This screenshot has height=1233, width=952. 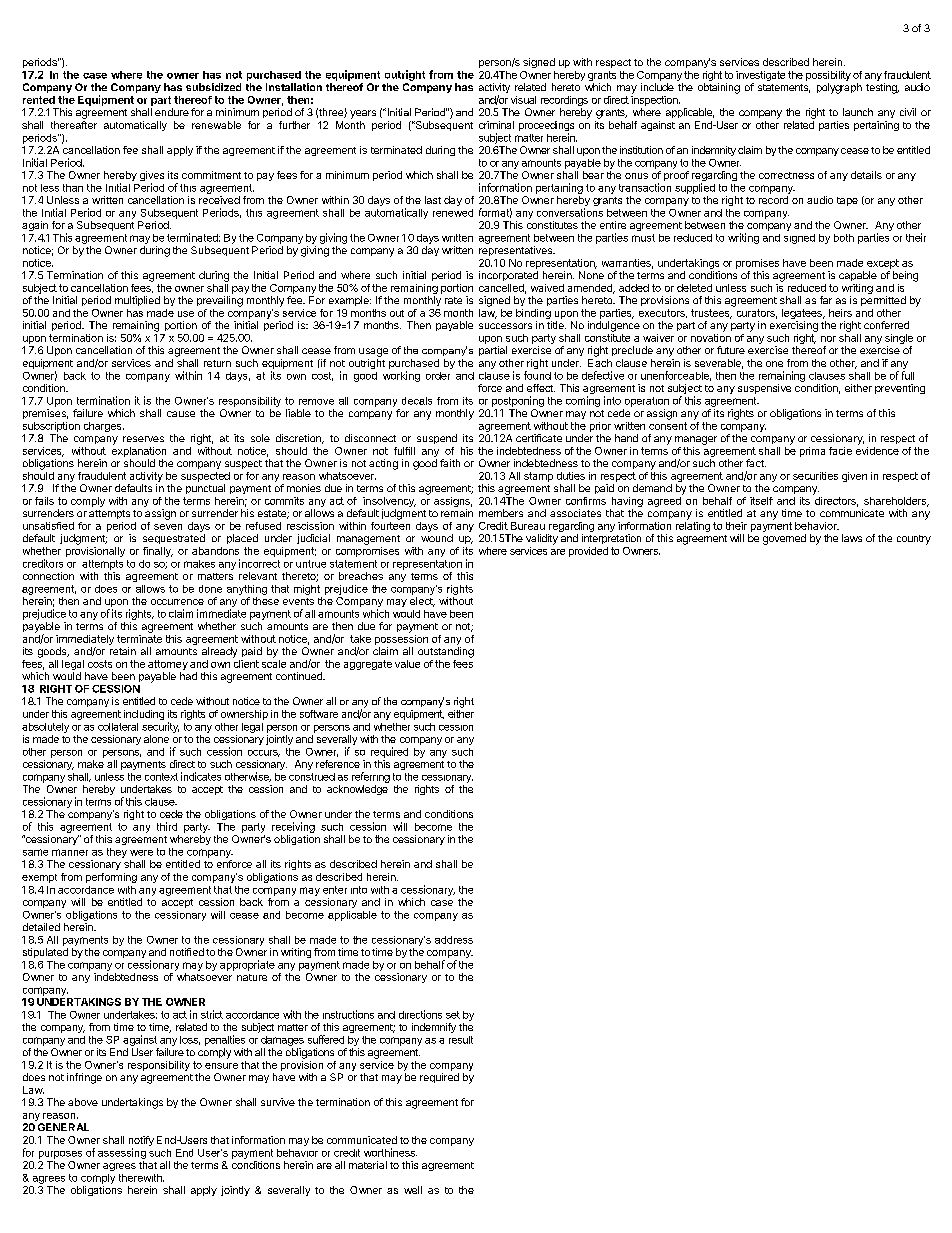 I want to click on assessing, so click(x=122, y=1153).
